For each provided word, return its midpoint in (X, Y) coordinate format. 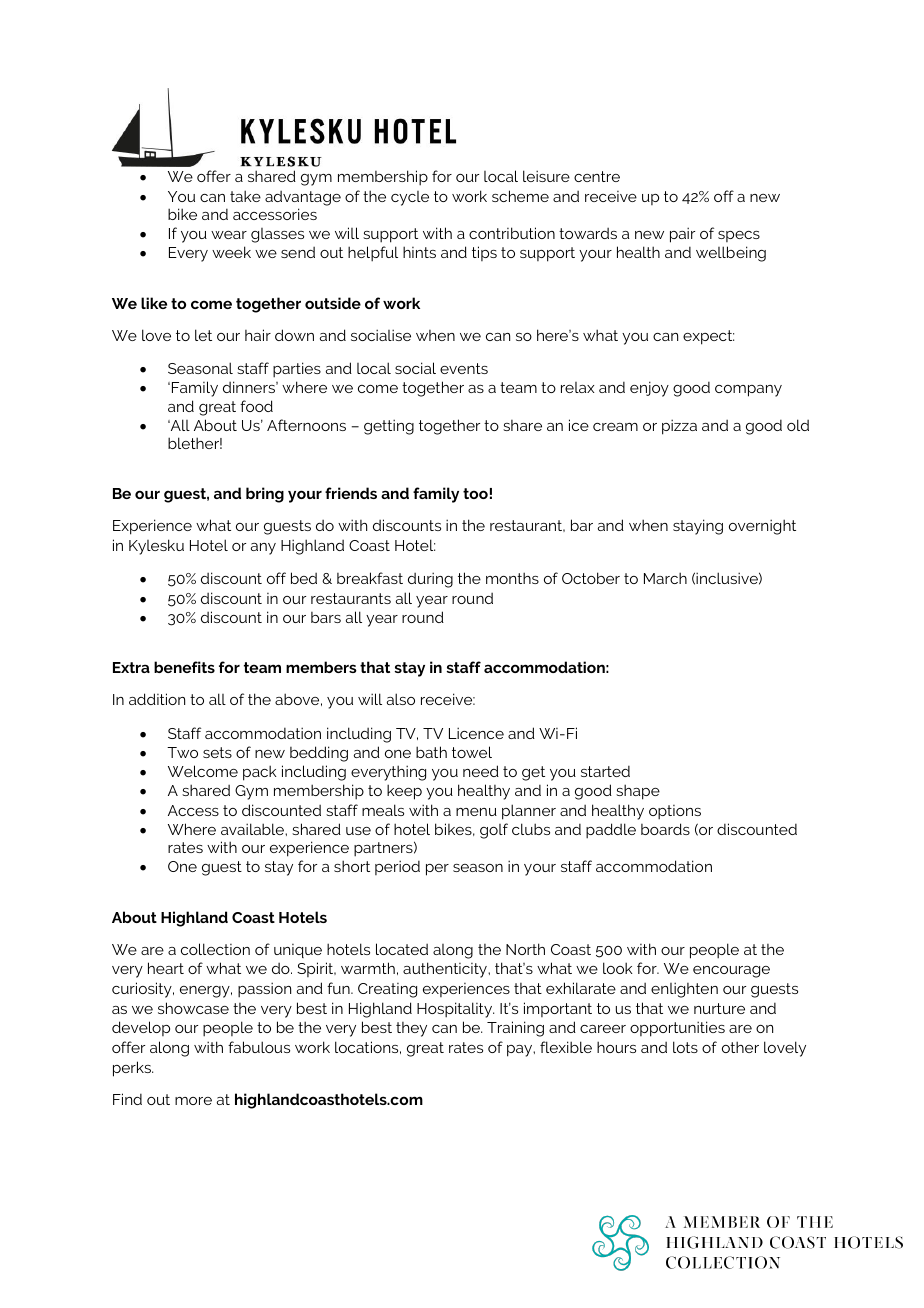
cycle (410, 198)
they (411, 1029)
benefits (184, 667)
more (193, 1101)
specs (739, 236)
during (430, 580)
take (245, 196)
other (740, 1047)
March (665, 578)
